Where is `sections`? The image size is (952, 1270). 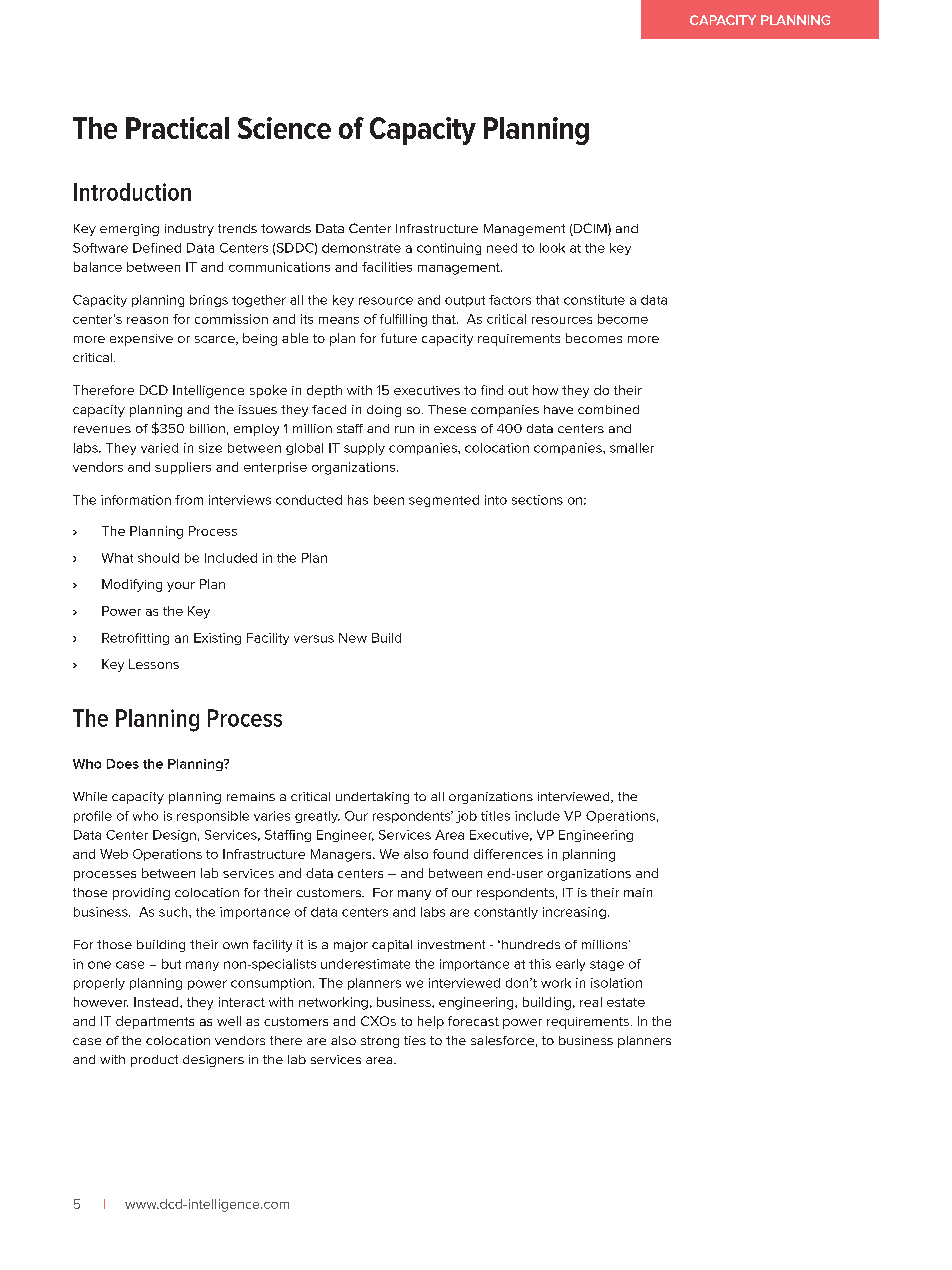
sections is located at coordinates (537, 500).
